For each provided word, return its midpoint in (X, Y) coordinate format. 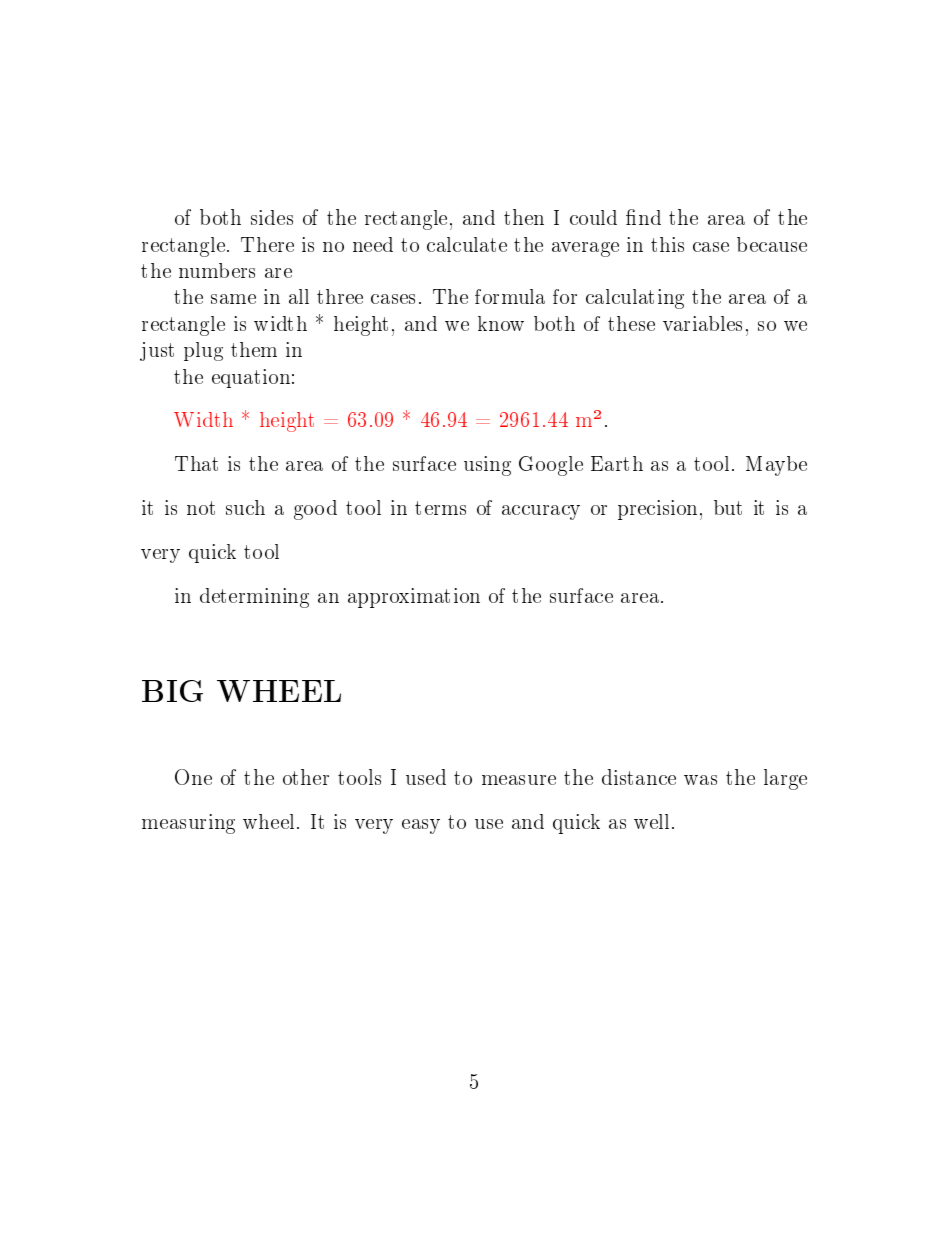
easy (421, 826)
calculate (467, 244)
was (700, 780)
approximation (414, 598)
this (667, 244)
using (487, 466)
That (196, 463)
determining (254, 598)
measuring (188, 824)
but (728, 507)
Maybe (776, 466)
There (267, 244)
